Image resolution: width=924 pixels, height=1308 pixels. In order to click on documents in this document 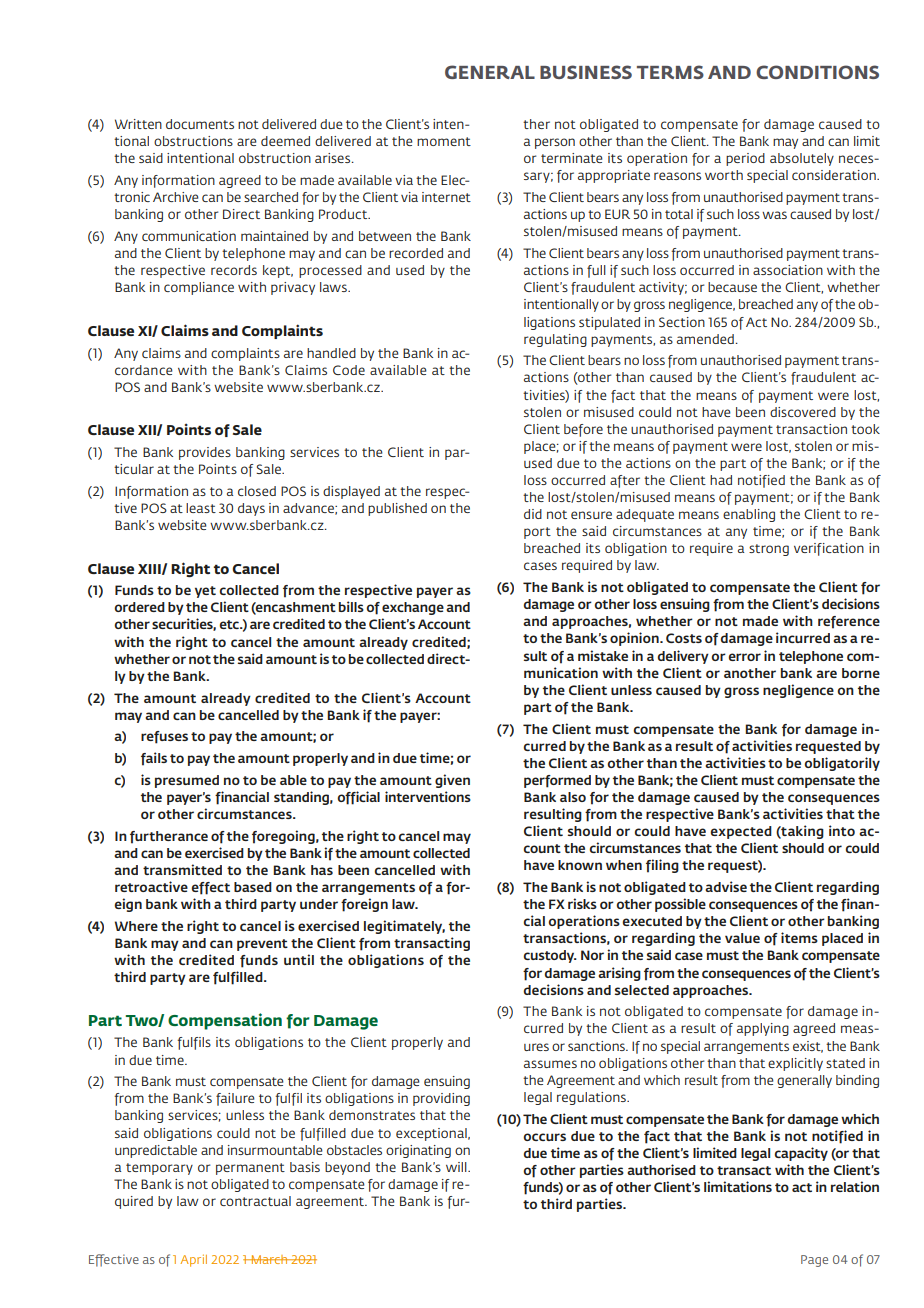, I will do `click(200, 124)`.
